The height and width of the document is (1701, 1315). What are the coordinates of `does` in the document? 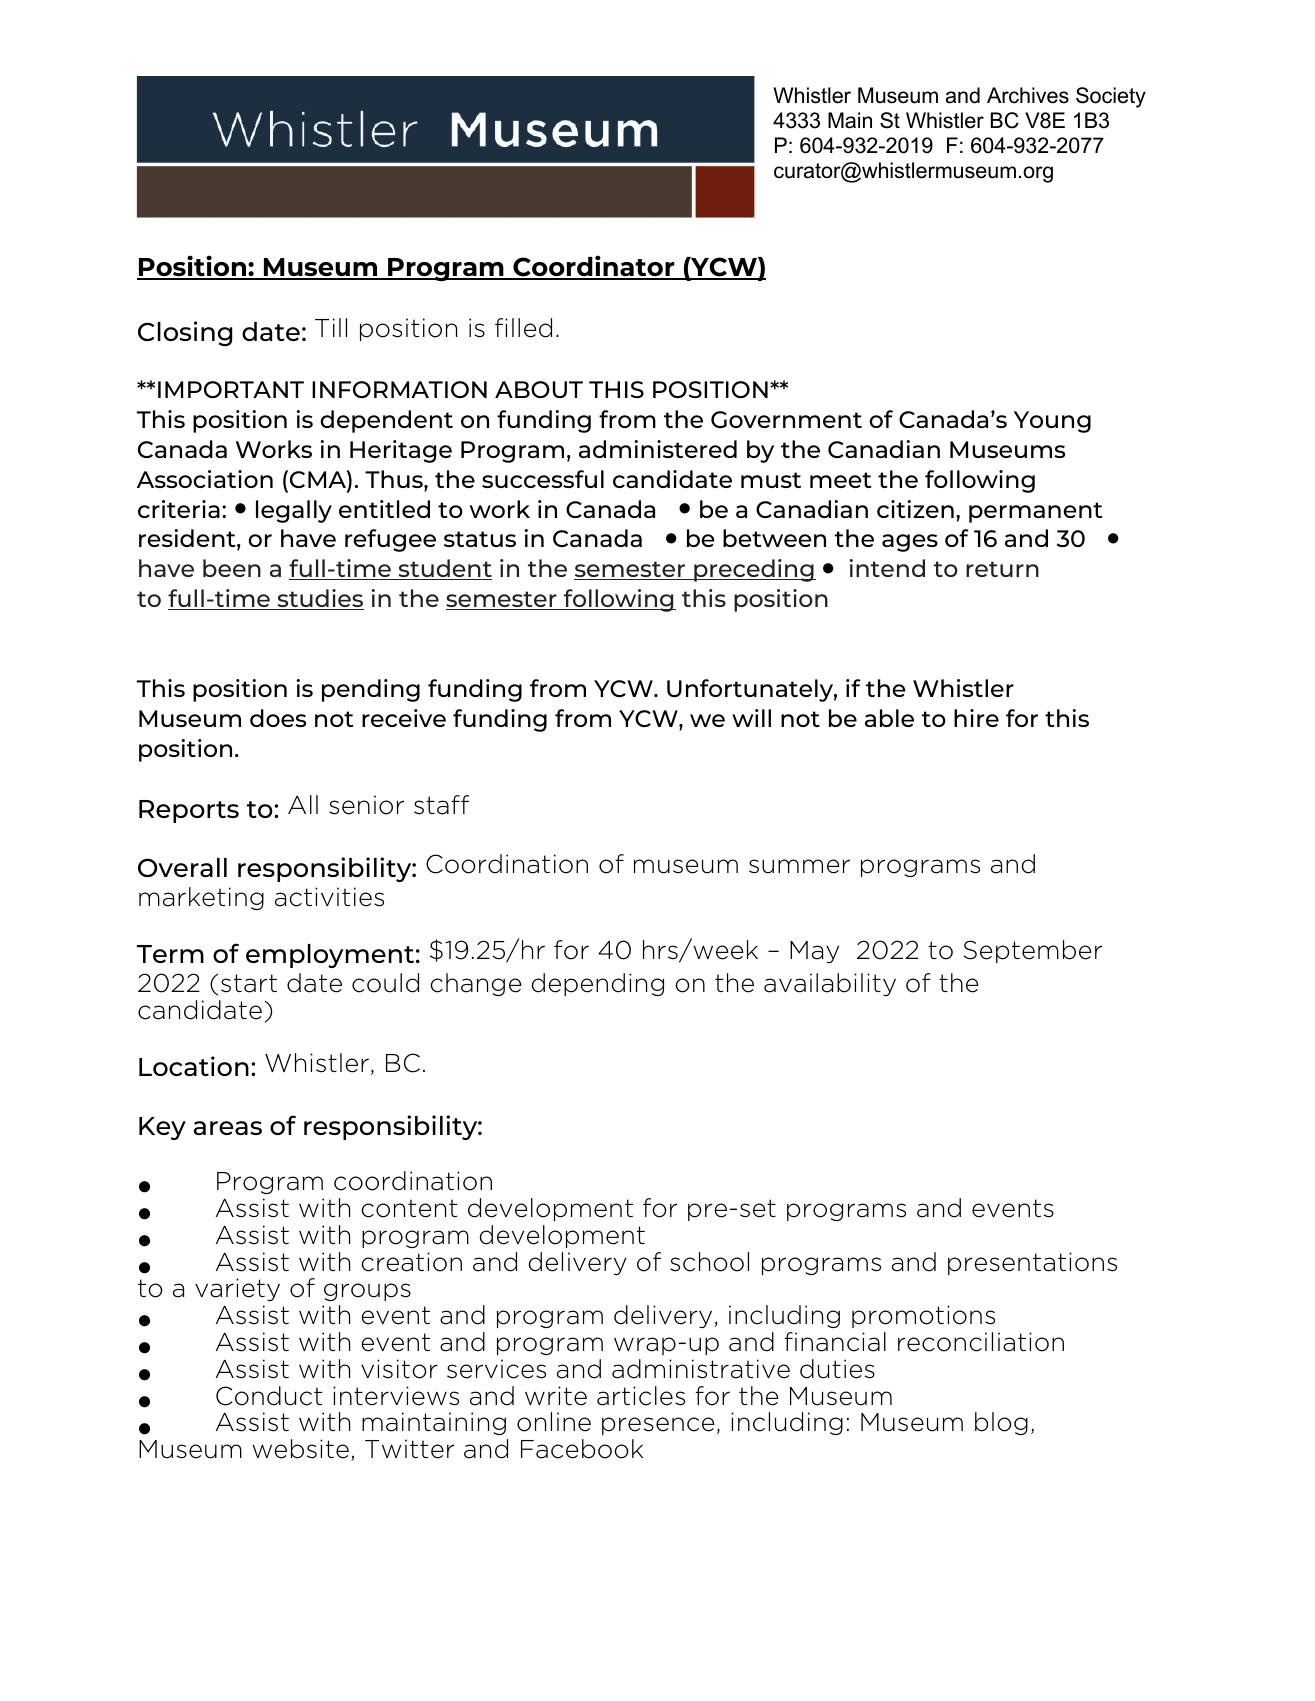 It's located at (278, 718).
